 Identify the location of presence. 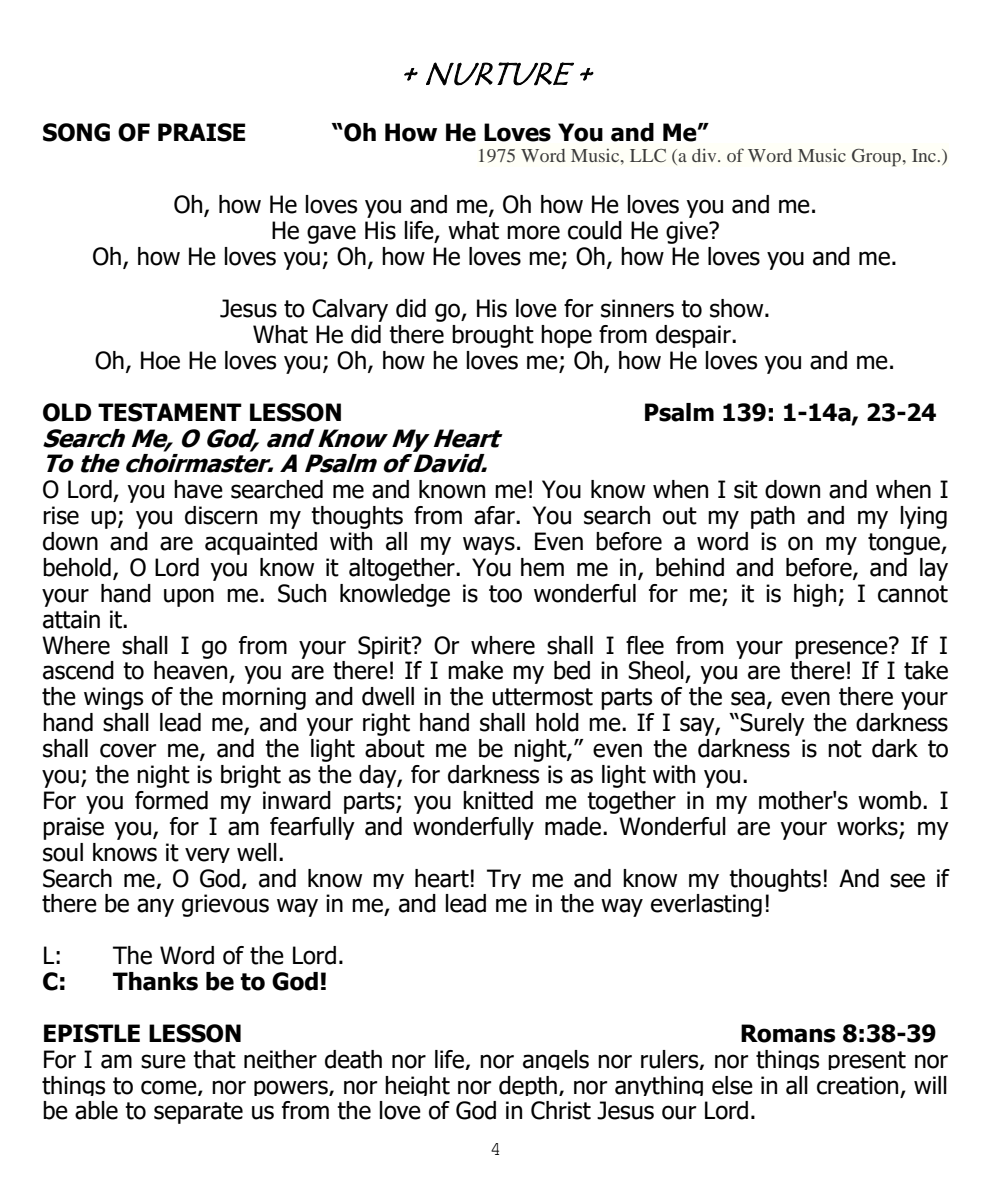
(842, 648).
